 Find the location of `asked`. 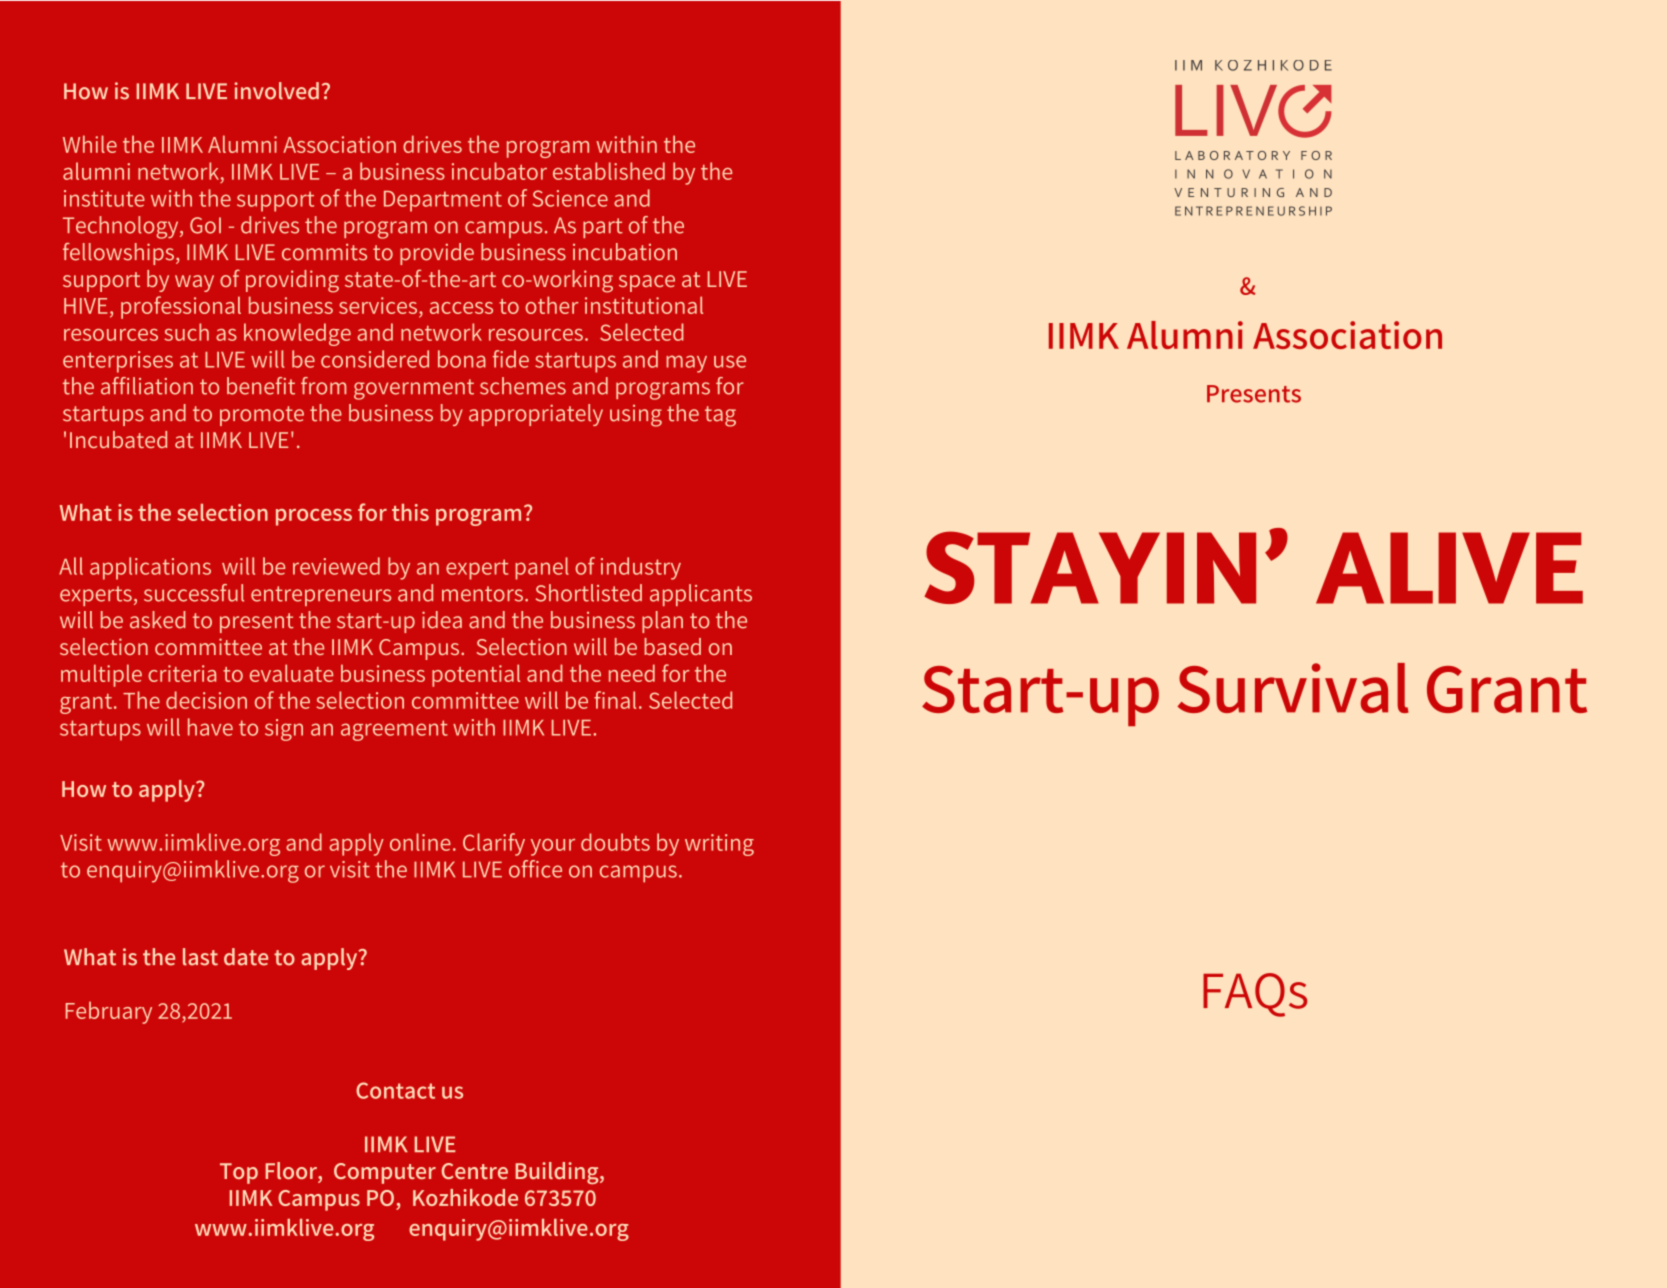

asked is located at coordinates (158, 620).
